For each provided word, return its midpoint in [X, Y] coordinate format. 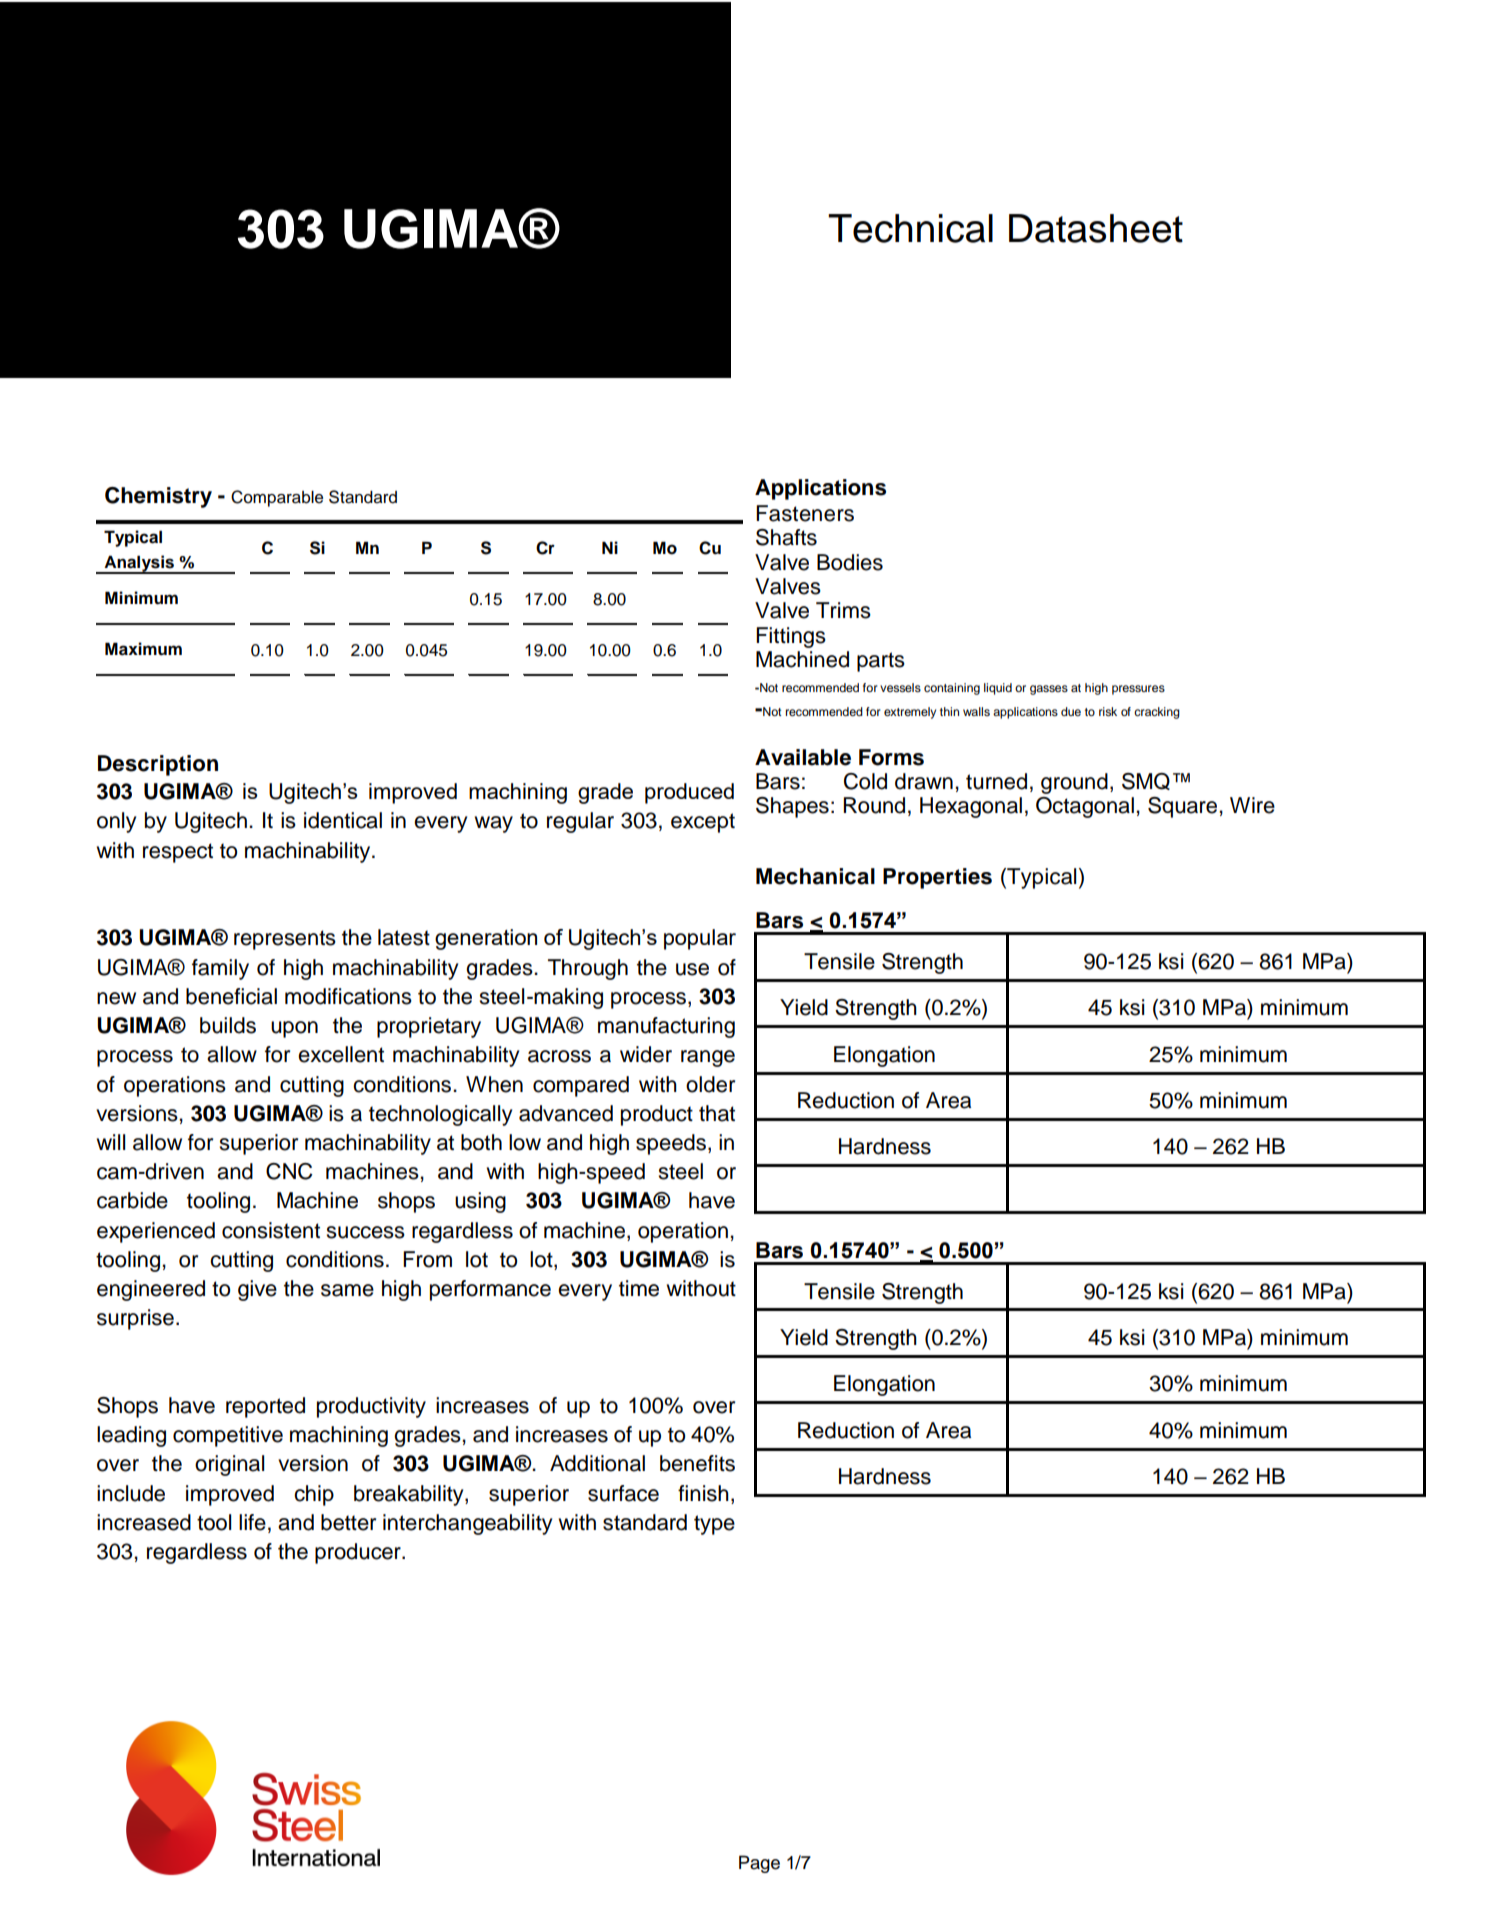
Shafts [786, 537]
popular [700, 939]
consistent [271, 1230]
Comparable [277, 498]
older [710, 1084]
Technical [910, 228]
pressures [1138, 690]
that [717, 1113]
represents [285, 940]
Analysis [139, 564]
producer [359, 1553]
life [252, 1522]
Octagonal [1085, 807]
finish [703, 1493]
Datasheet [1096, 228]
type [714, 1525]
